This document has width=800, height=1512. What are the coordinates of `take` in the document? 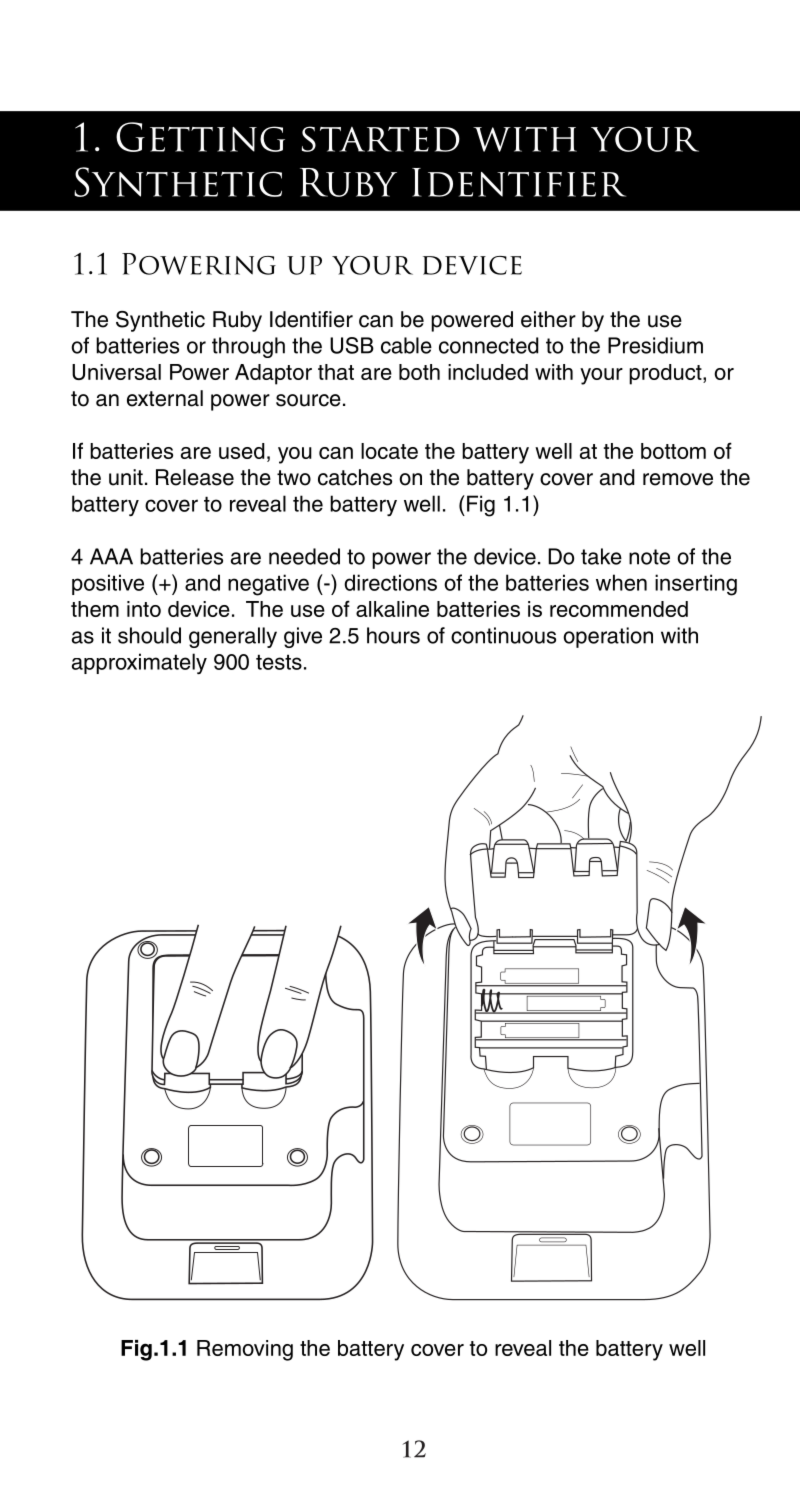 It's located at (601, 556).
